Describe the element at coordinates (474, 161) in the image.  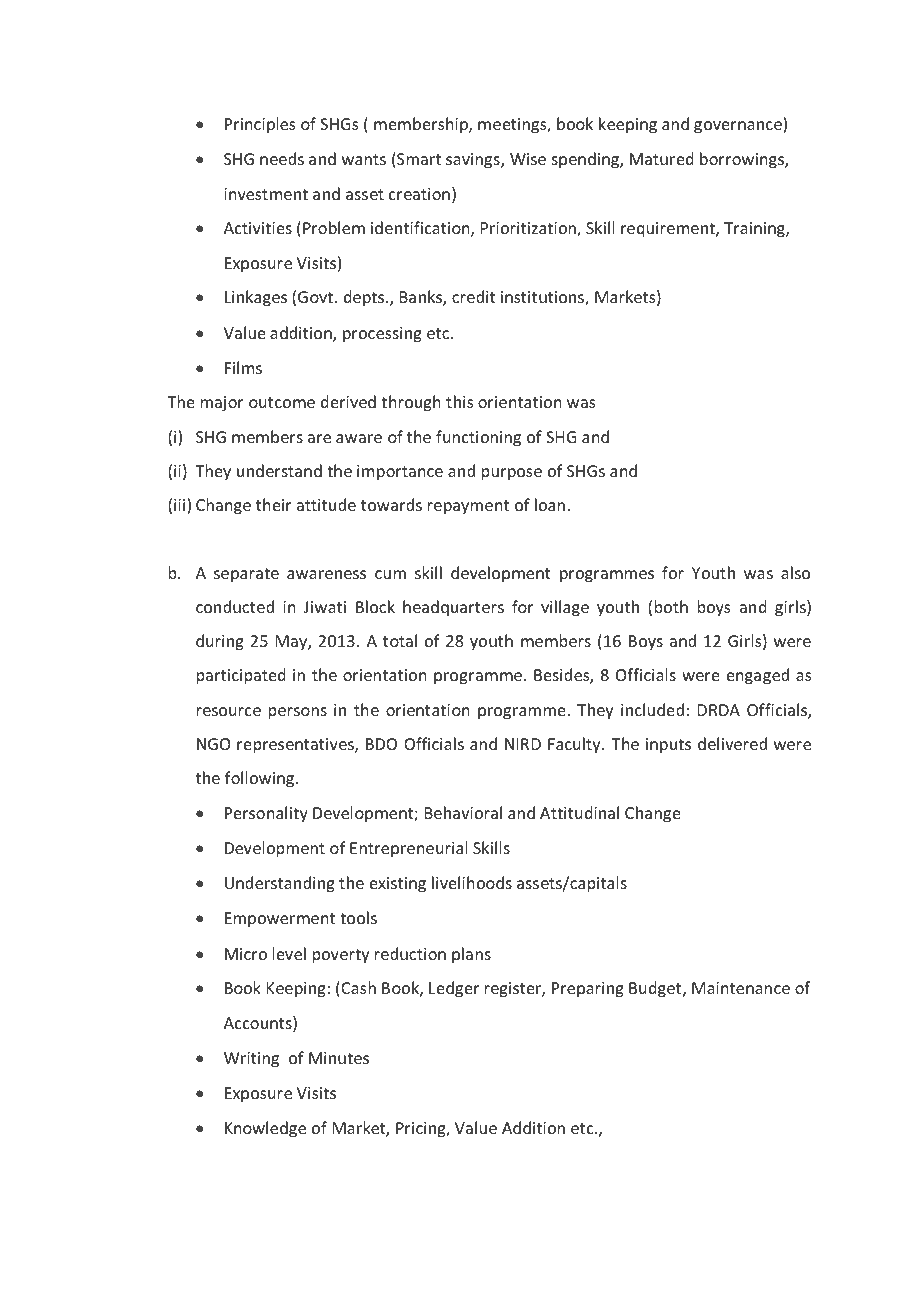
I see `savings` at that location.
